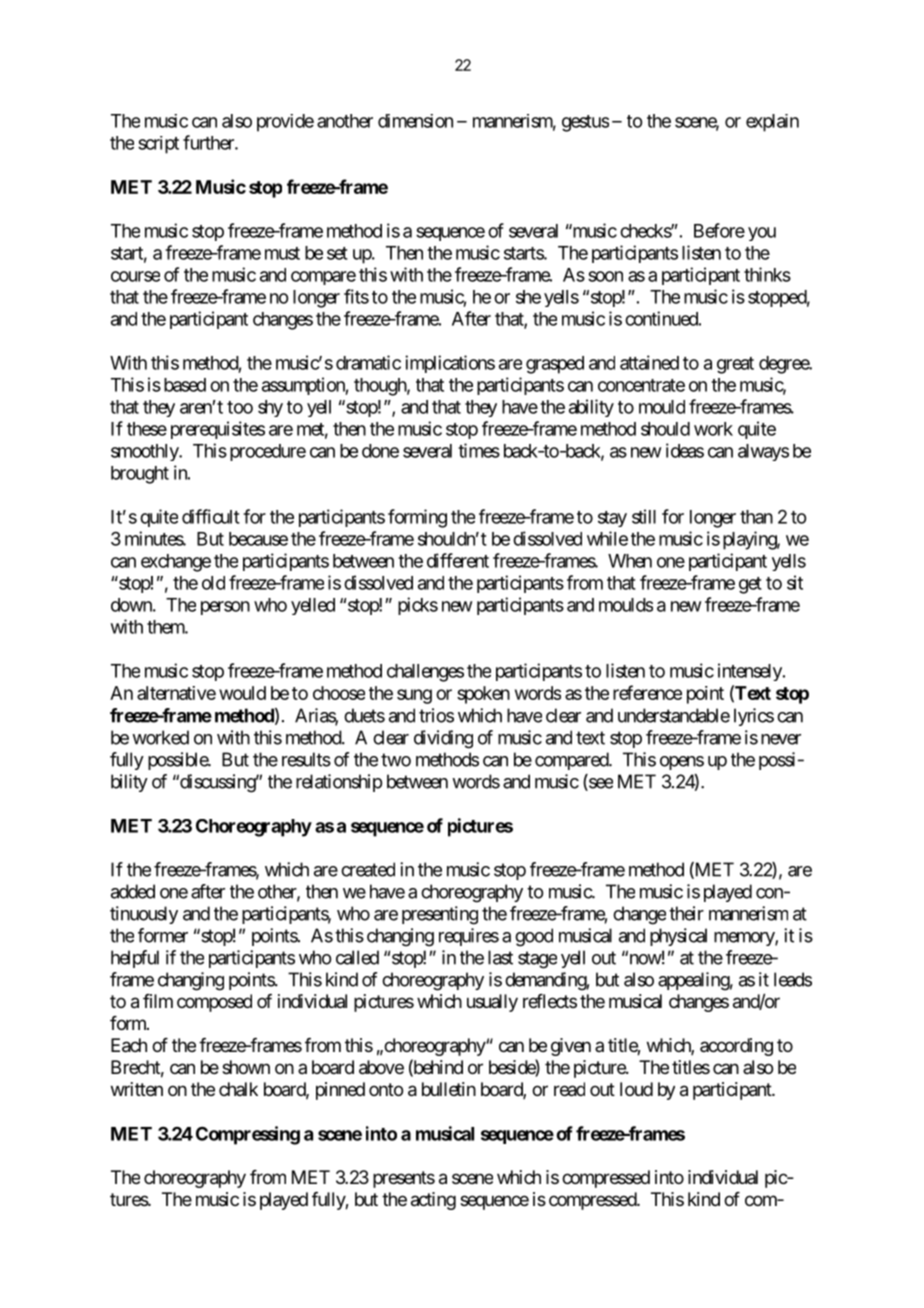 The image size is (924, 1308). Describe the element at coordinates (133, 891) in the page. I see `added` at that location.
